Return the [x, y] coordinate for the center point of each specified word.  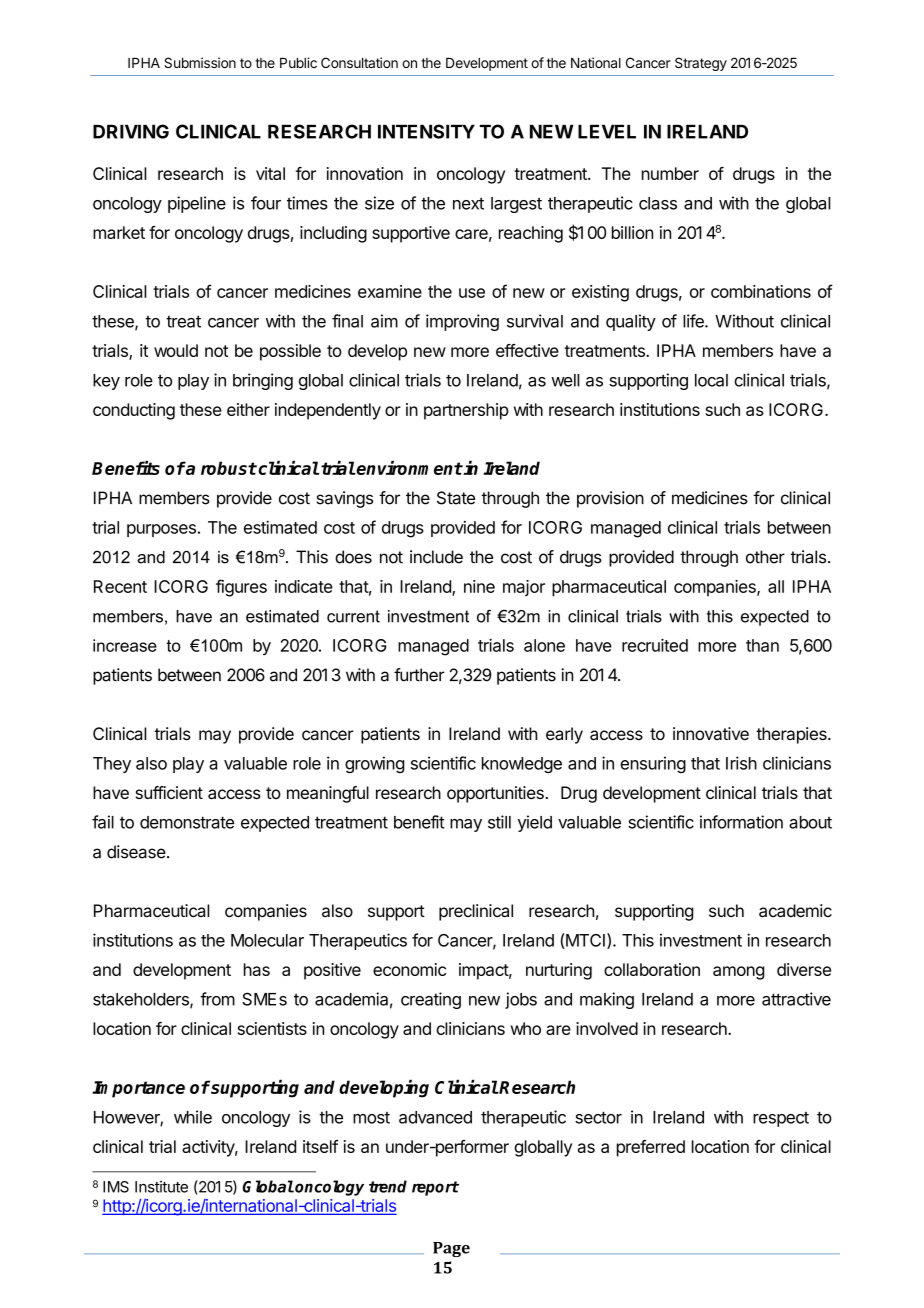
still [499, 822]
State [456, 498]
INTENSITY [426, 131]
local [711, 380]
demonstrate [187, 822]
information [741, 822]
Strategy [701, 64]
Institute [161, 1187]
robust [229, 468]
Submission [200, 62]
